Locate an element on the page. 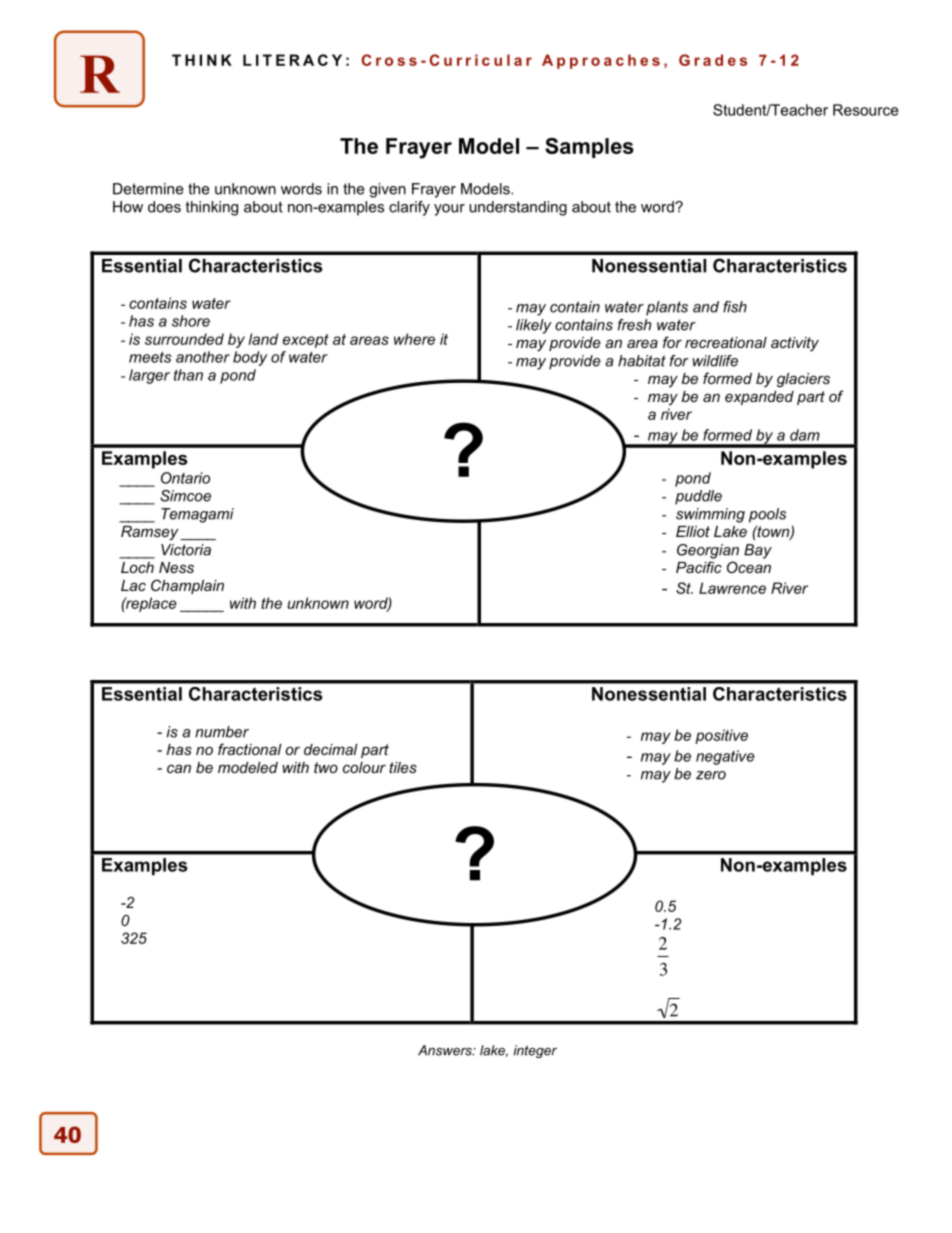 The width and height of the image is (952, 1233). integer is located at coordinates (535, 1051).
